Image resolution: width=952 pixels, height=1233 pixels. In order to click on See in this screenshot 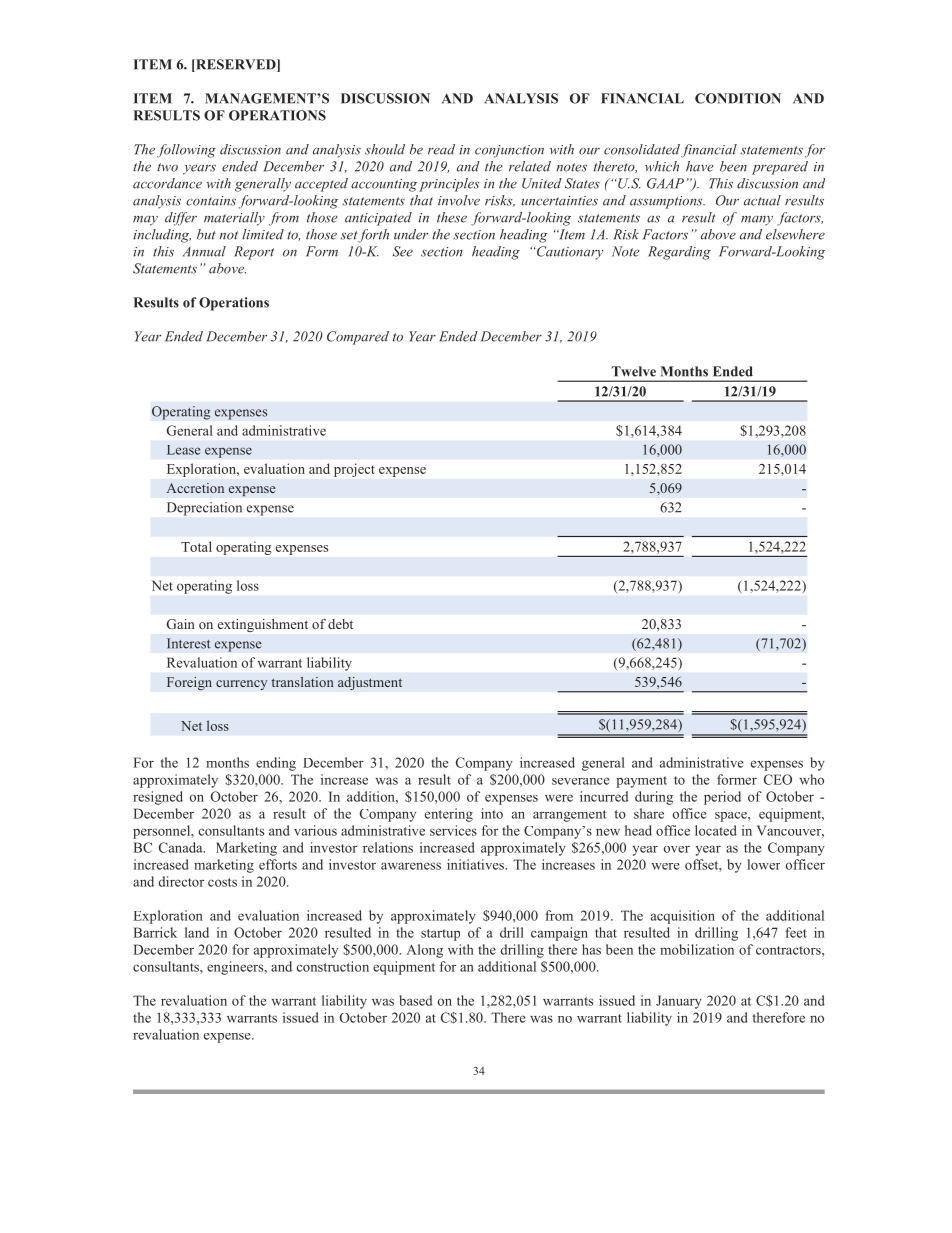, I will do `click(403, 251)`.
